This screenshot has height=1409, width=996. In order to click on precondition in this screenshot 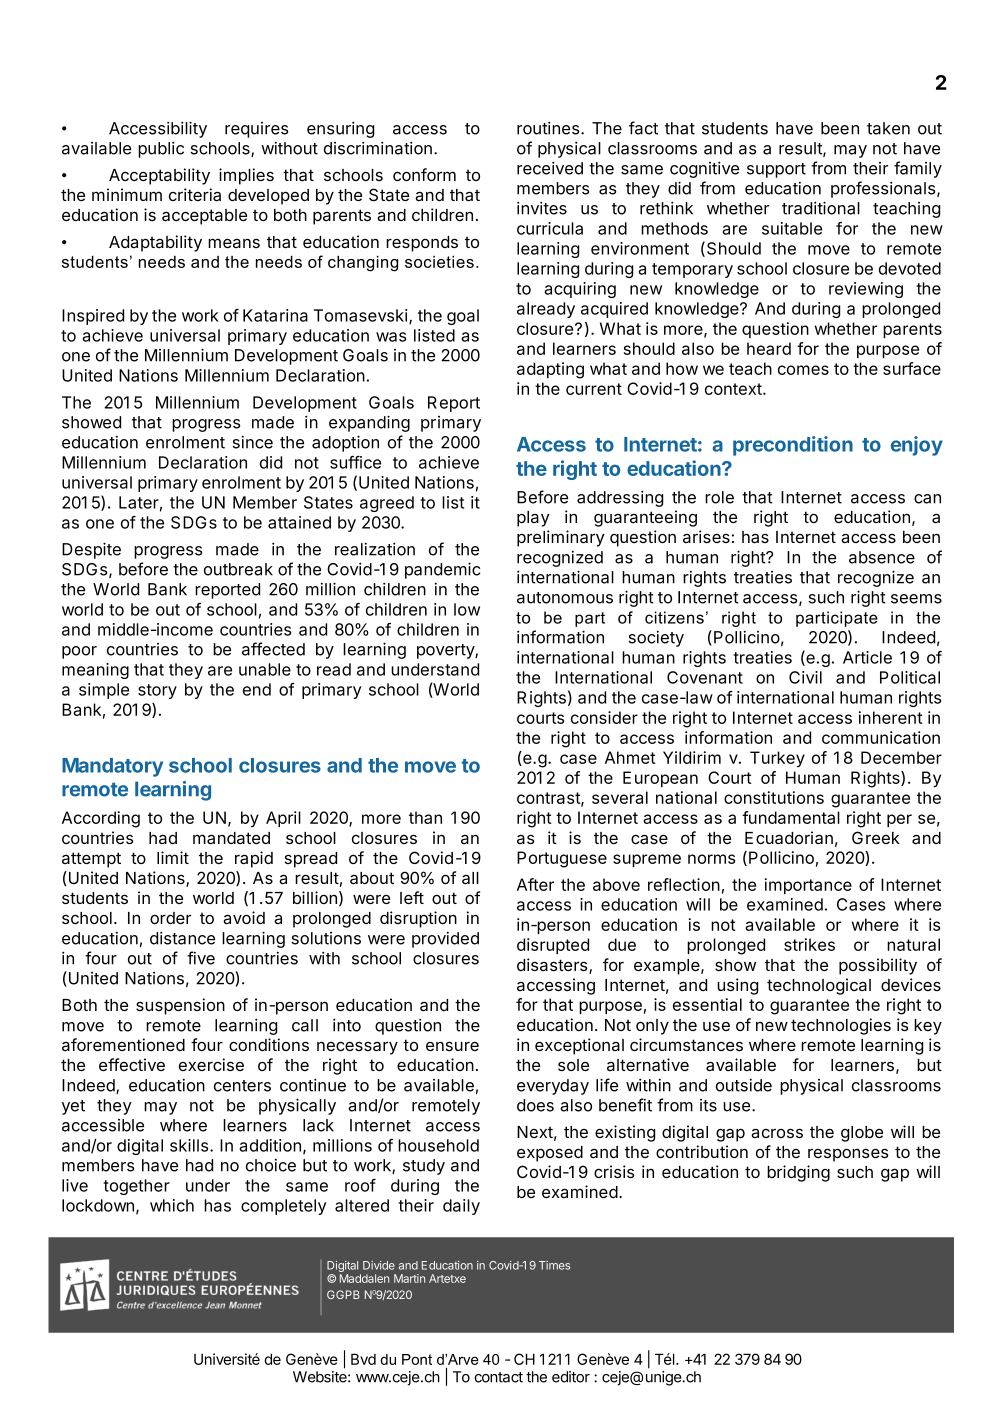, I will do `click(793, 446)`.
